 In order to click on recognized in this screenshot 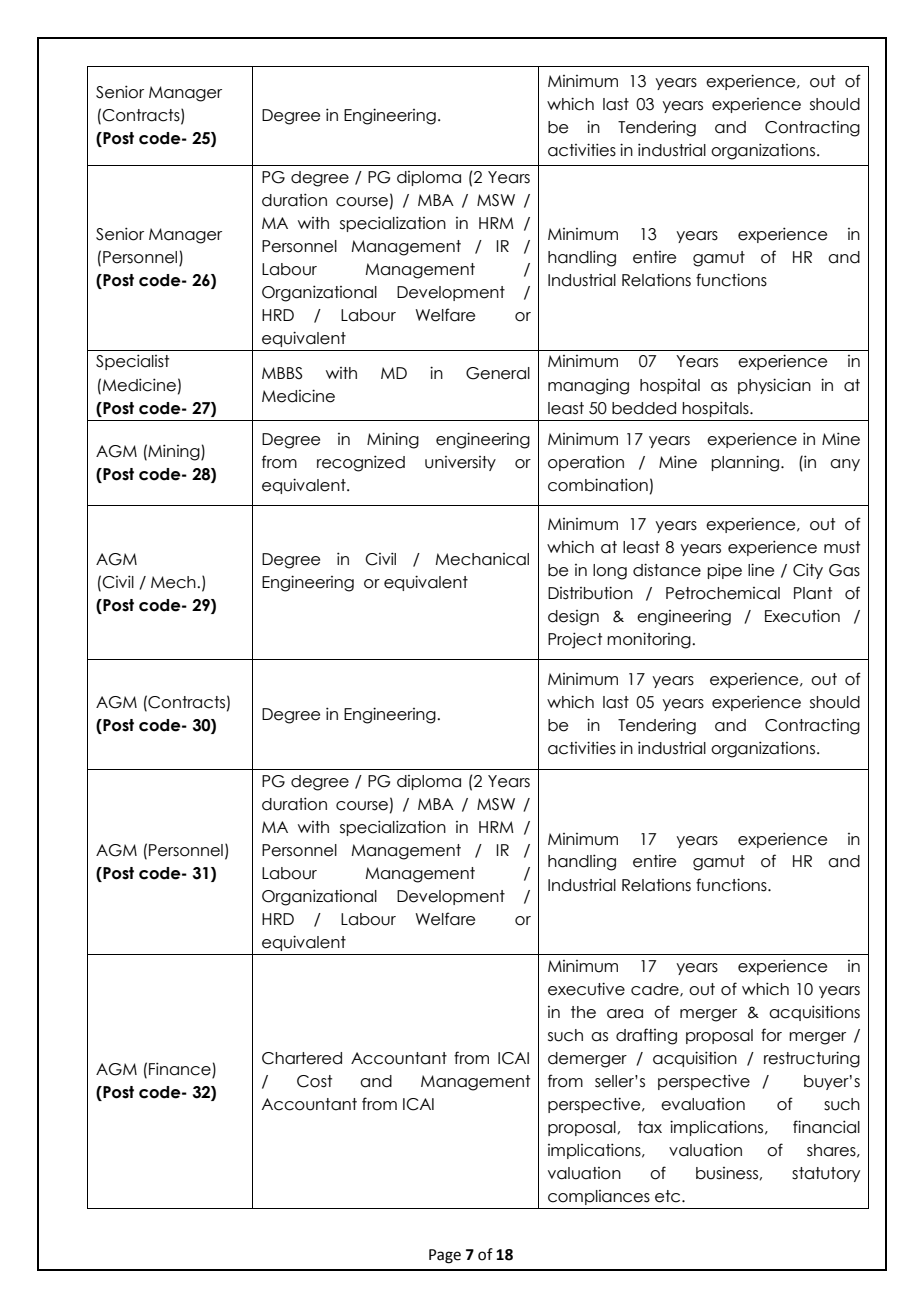, I will do `click(361, 463)`.
